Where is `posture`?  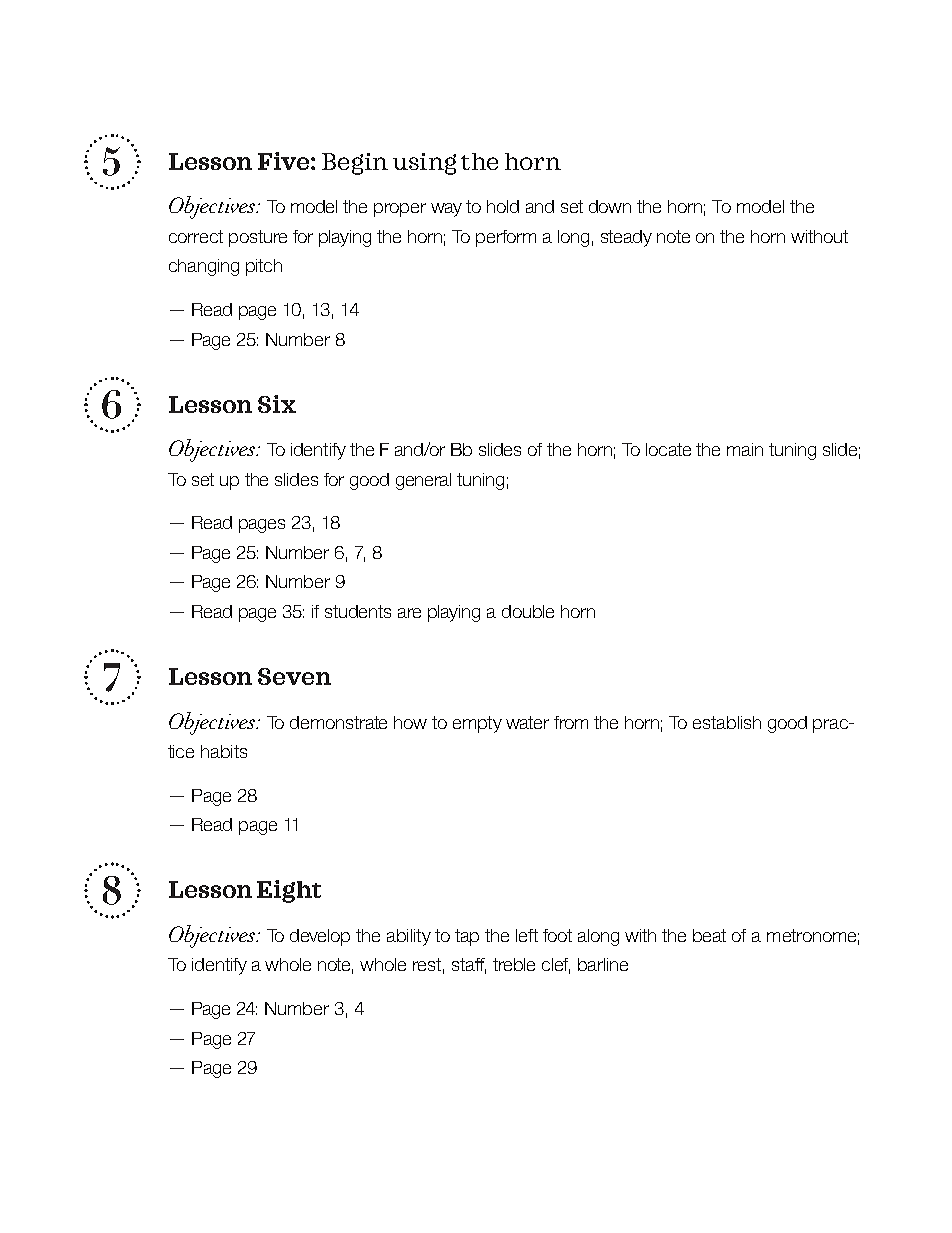
posture is located at coordinates (258, 238).
